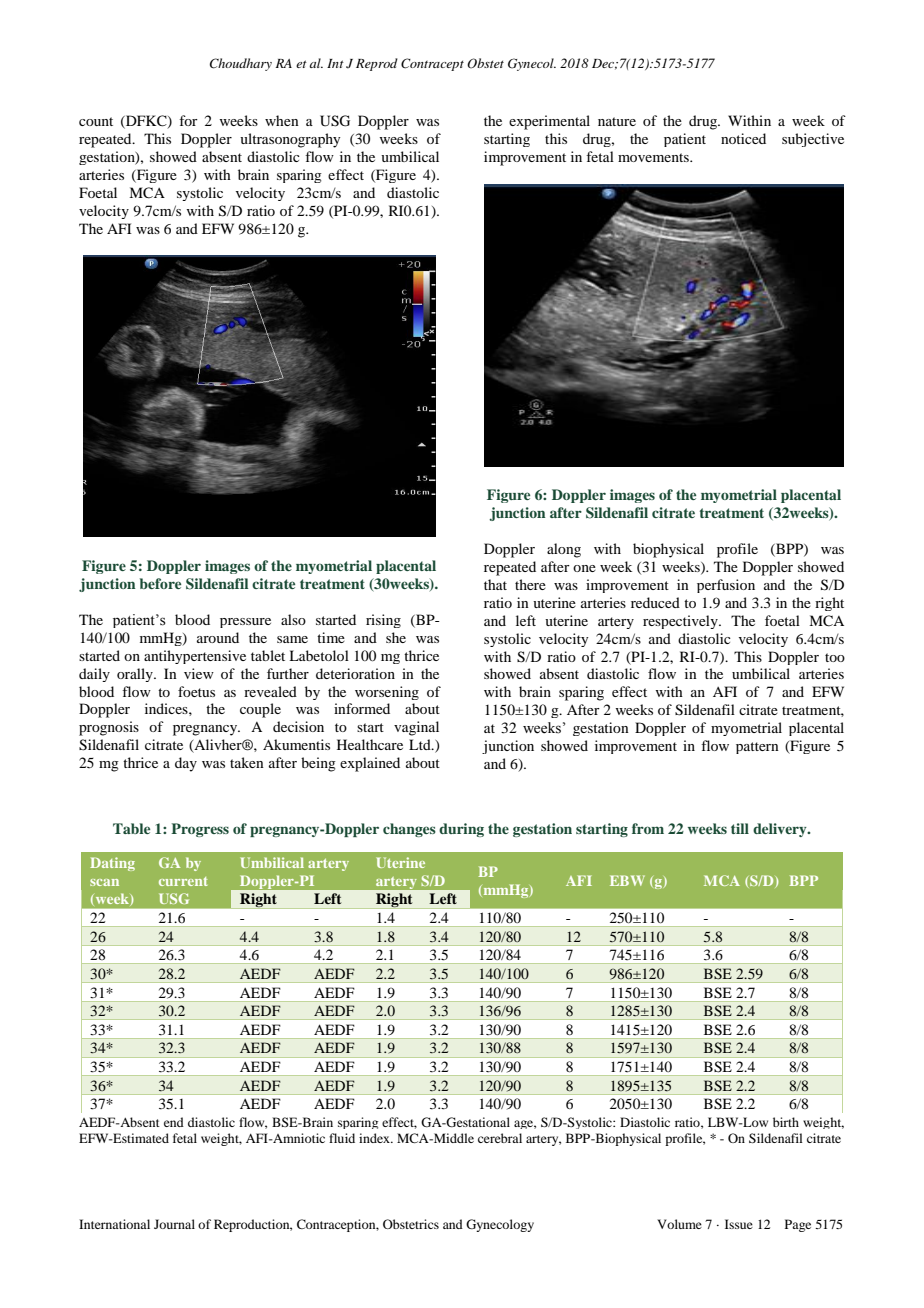 The height and width of the screenshot is (1308, 924). Describe the element at coordinates (681, 622) in the screenshot. I see `respectively` at that location.
